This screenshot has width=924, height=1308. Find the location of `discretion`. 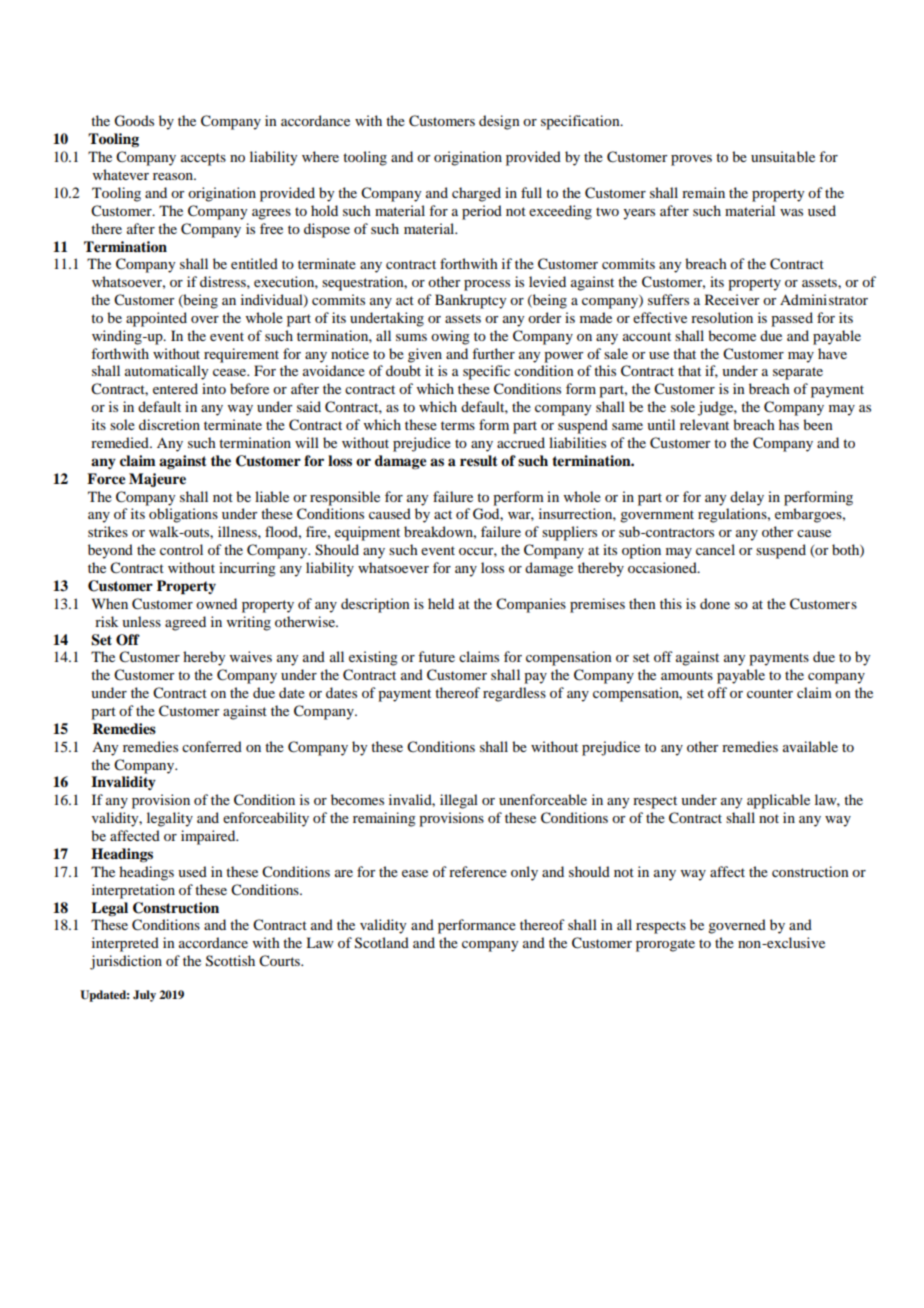

discretion is located at coordinates (169, 424).
